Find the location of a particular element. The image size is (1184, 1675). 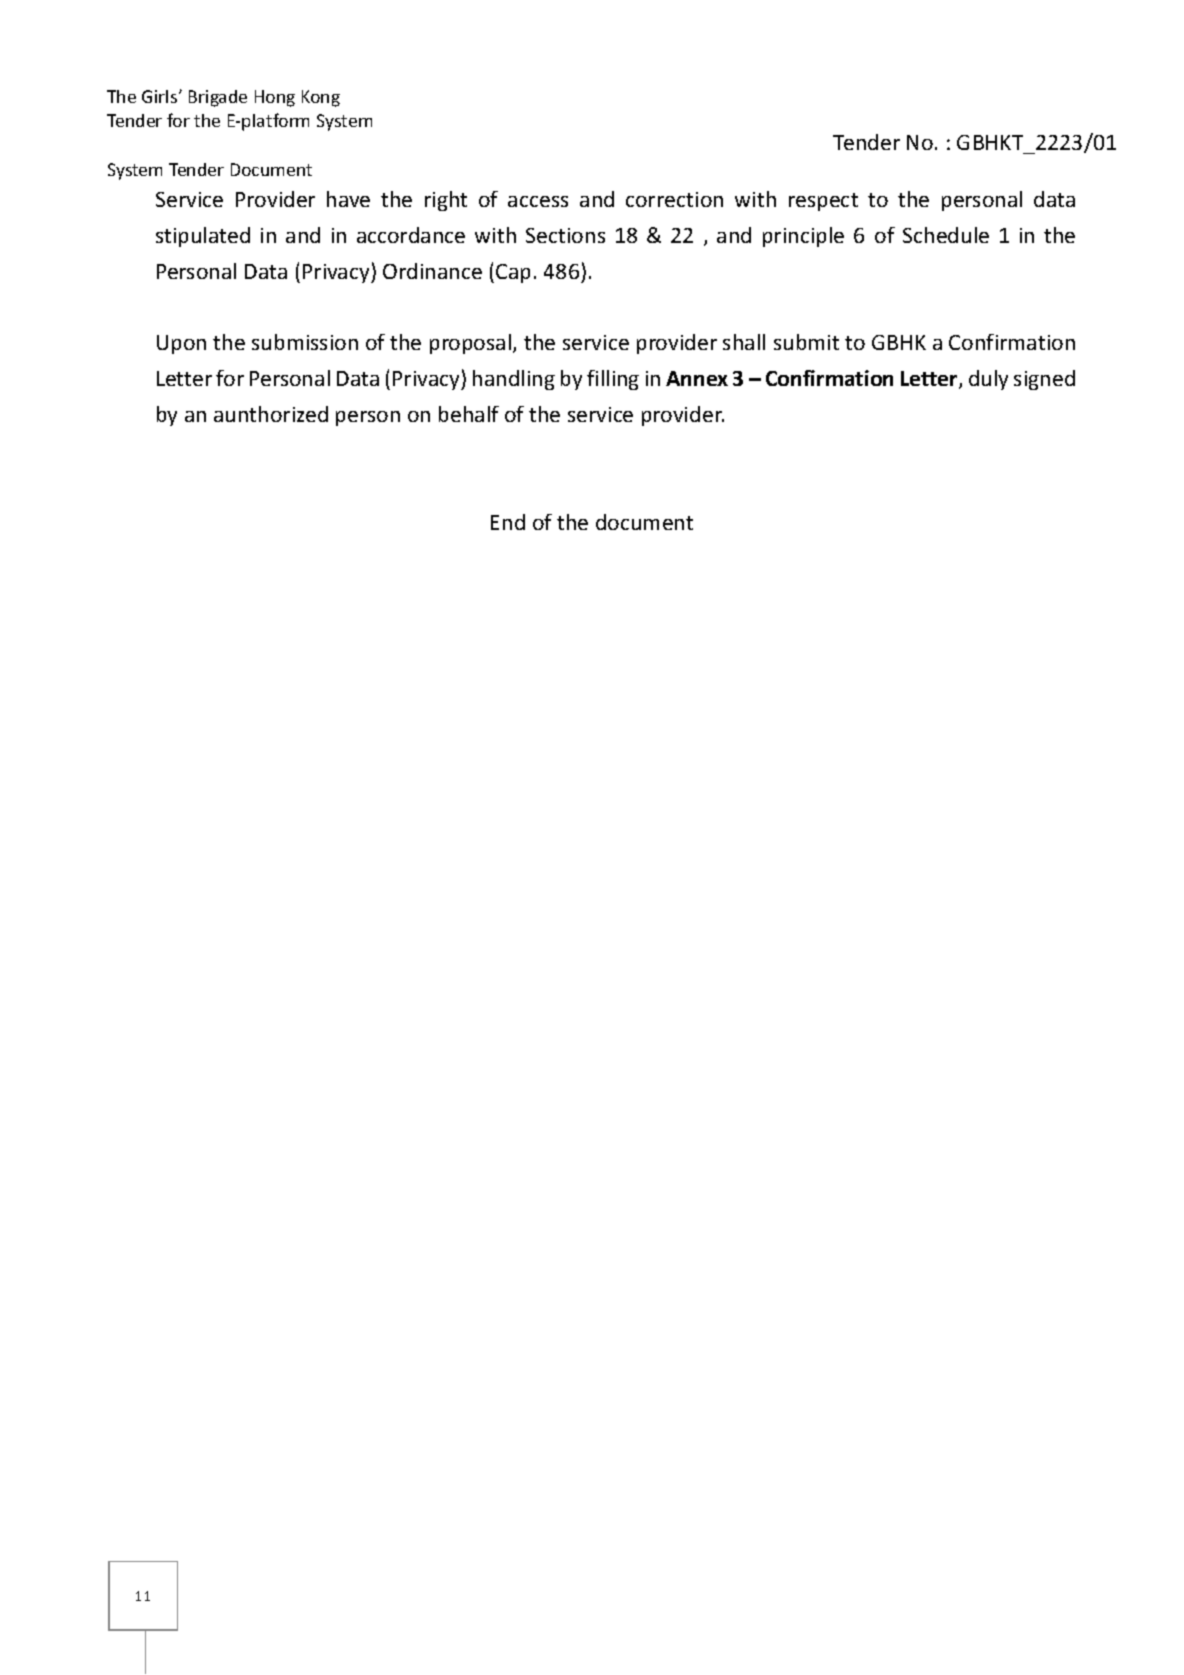

Kong is located at coordinates (321, 98).
